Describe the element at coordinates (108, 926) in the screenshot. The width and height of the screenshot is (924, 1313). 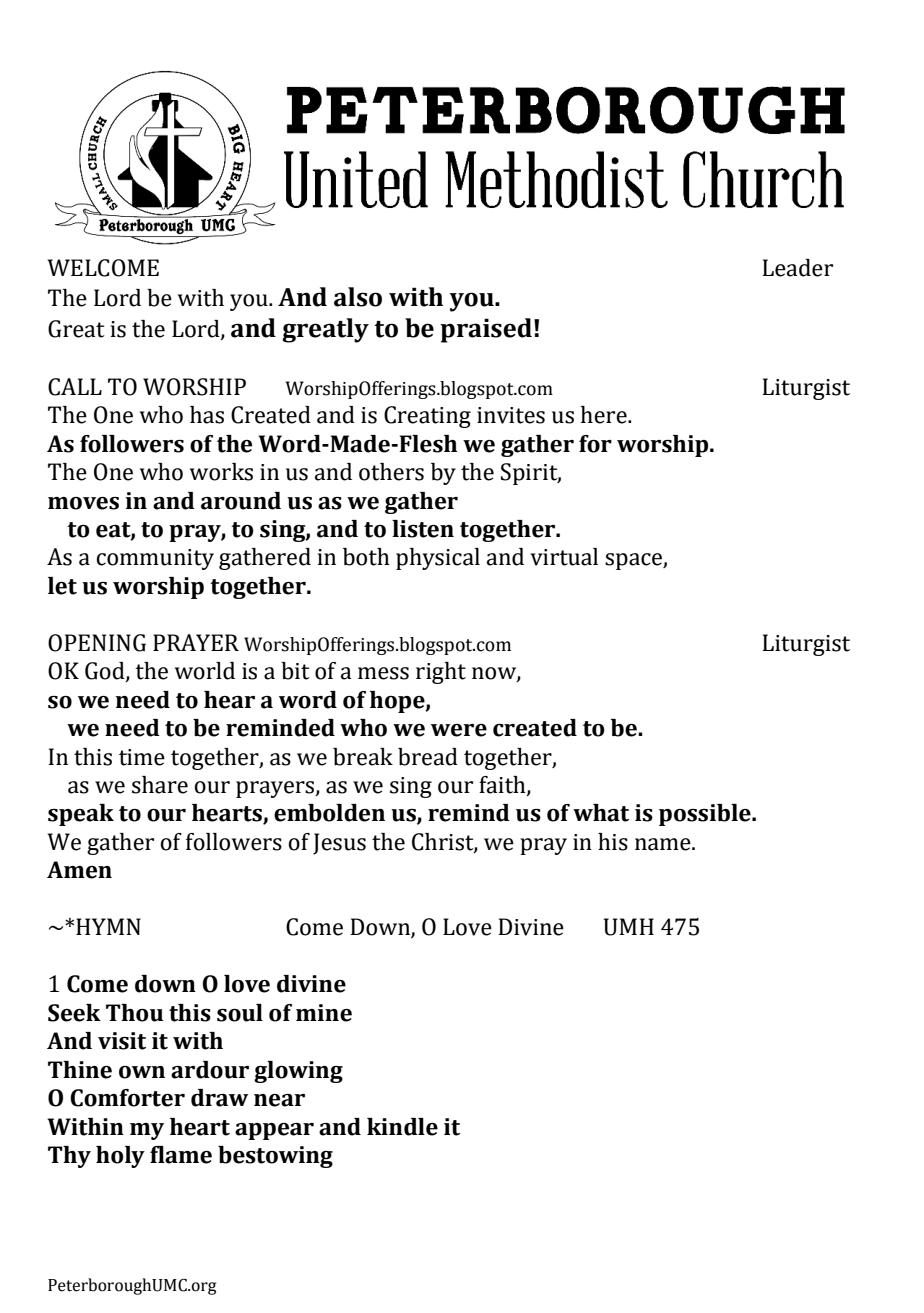
I see `HYMN` at that location.
